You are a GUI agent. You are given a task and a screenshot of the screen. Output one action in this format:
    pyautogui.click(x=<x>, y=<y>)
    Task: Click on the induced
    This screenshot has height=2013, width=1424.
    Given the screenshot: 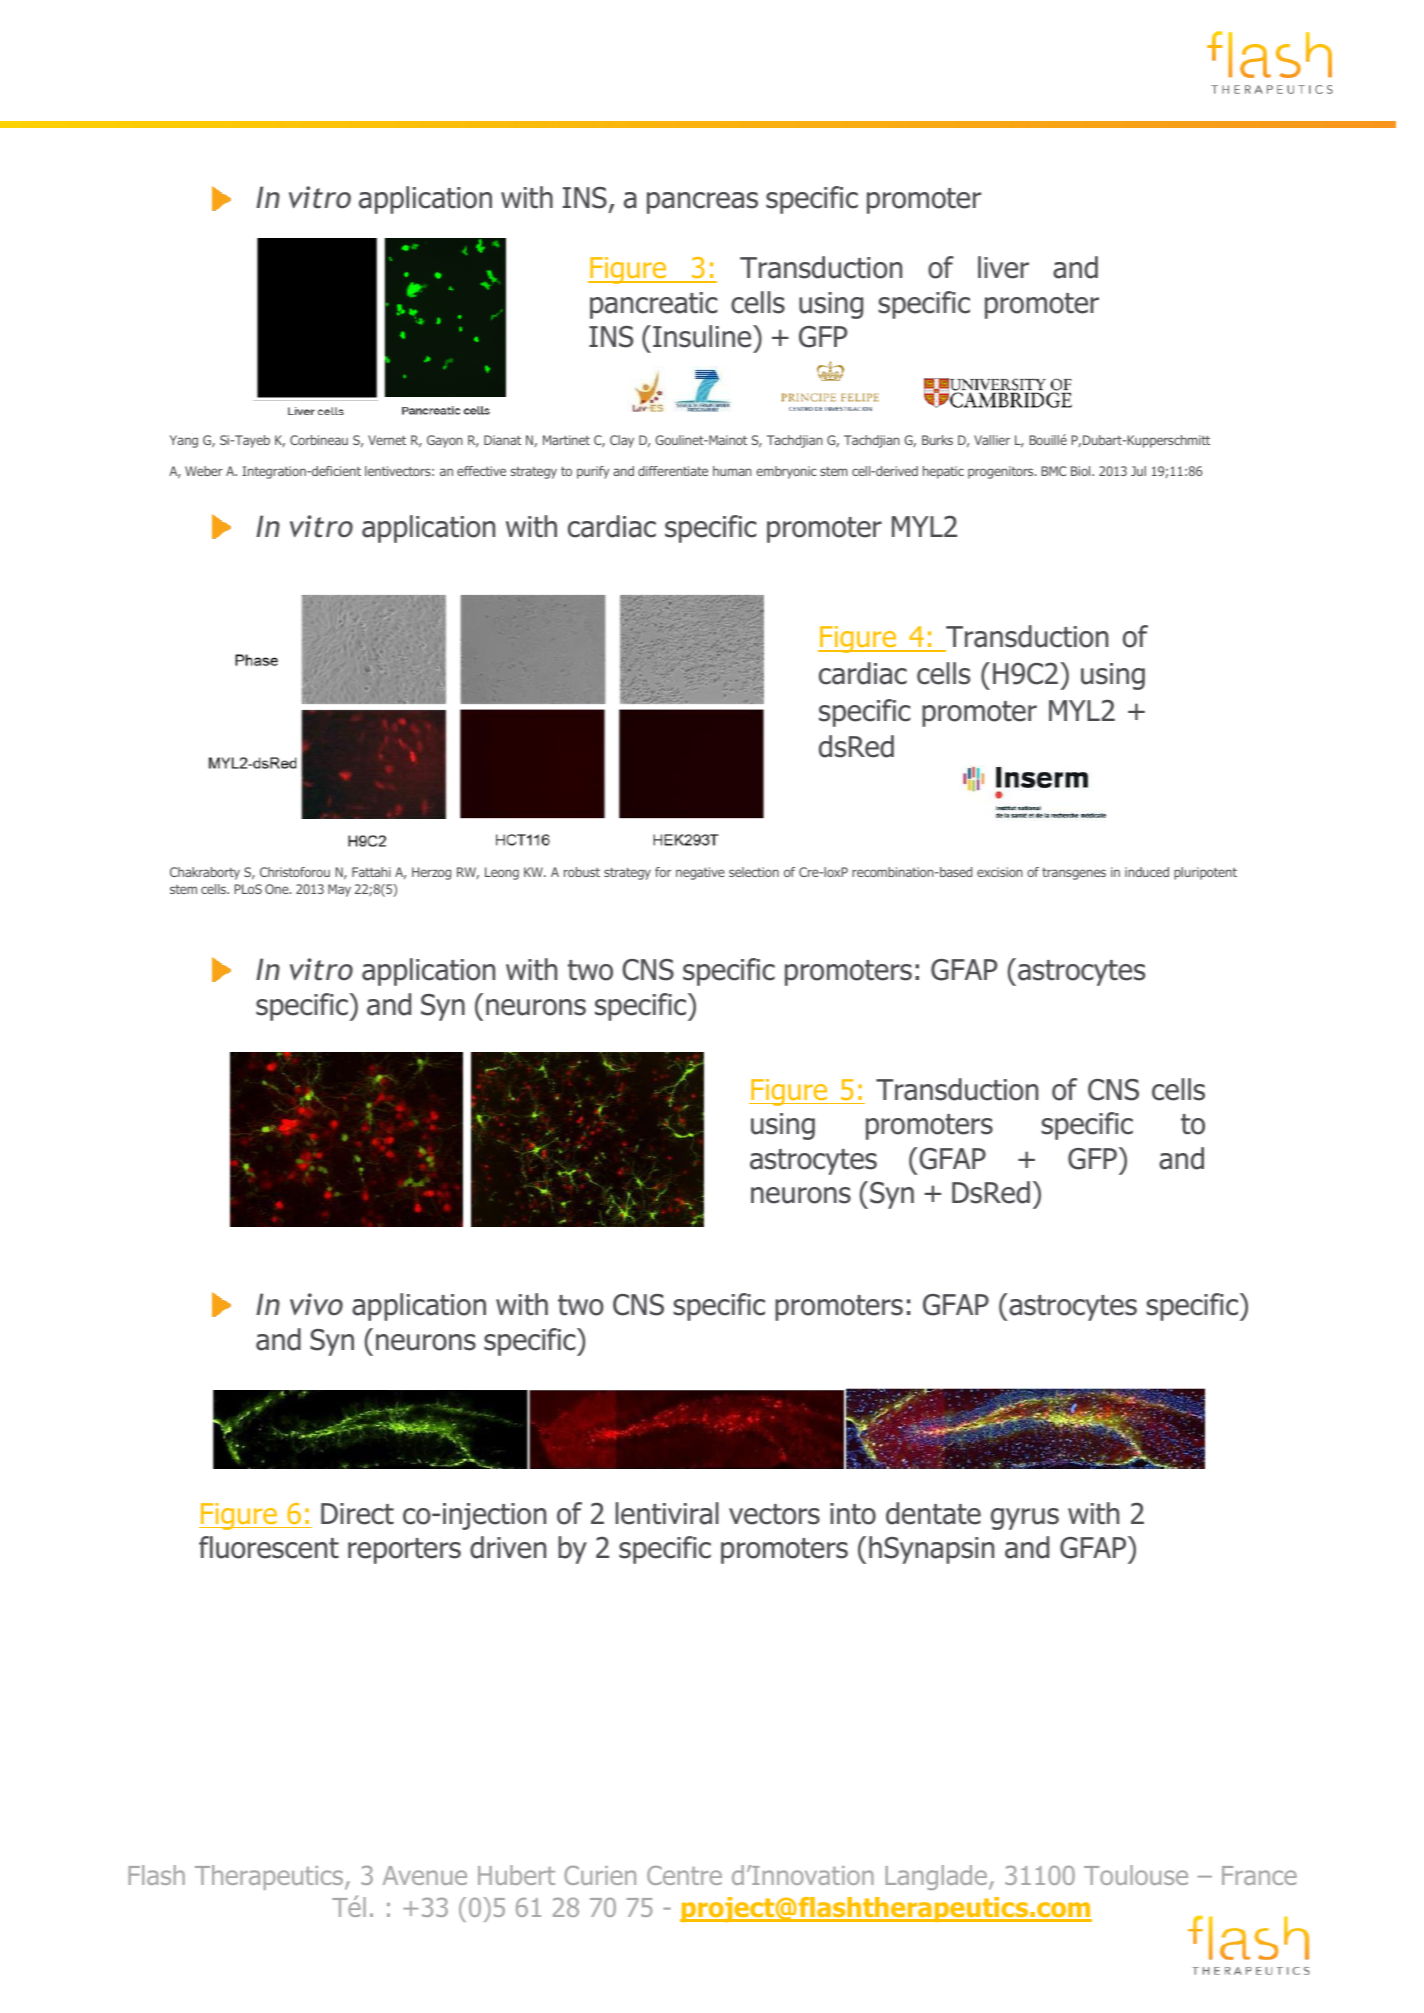 What is the action you would take?
    pyautogui.click(x=1147, y=872)
